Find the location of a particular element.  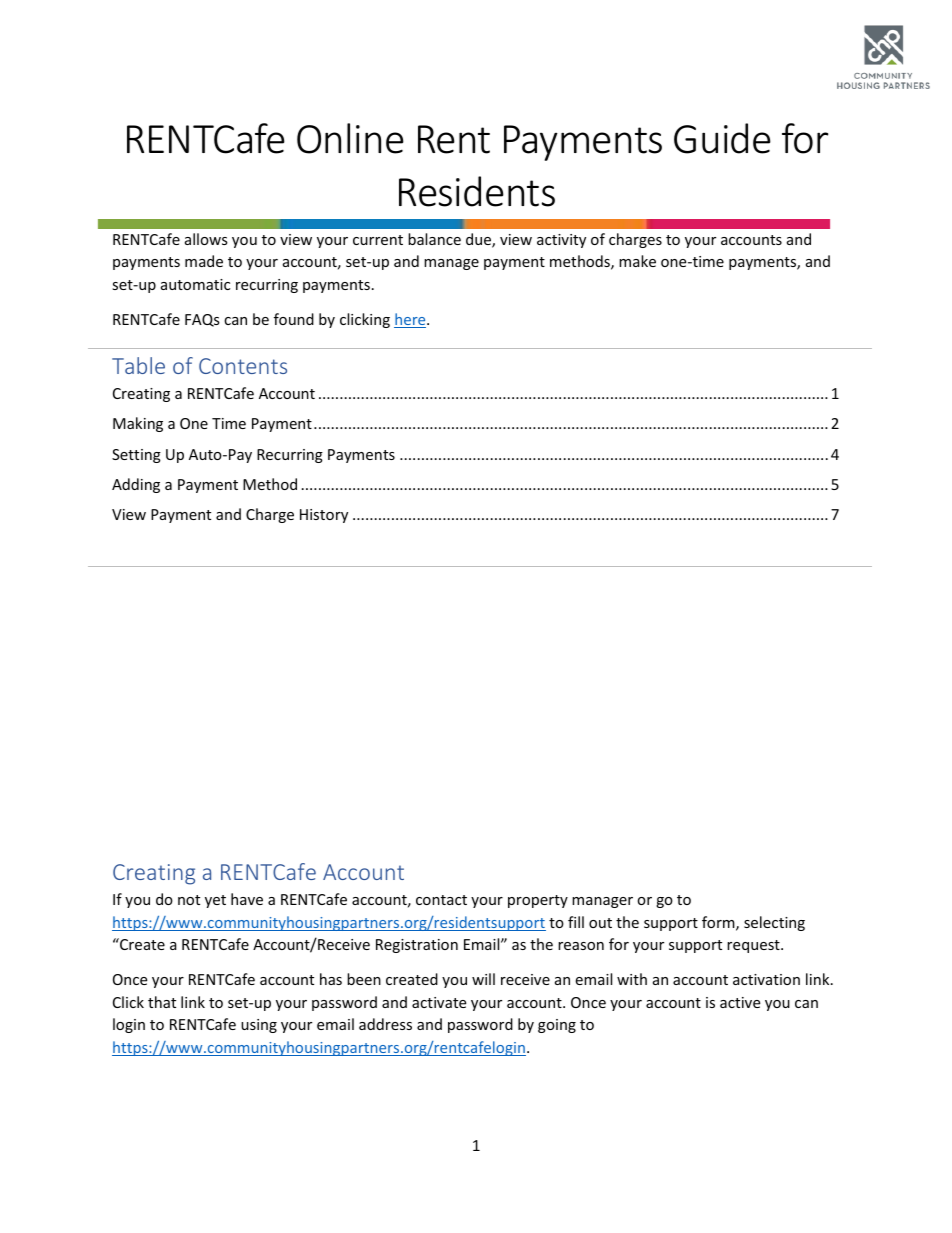

History is located at coordinates (324, 516).
